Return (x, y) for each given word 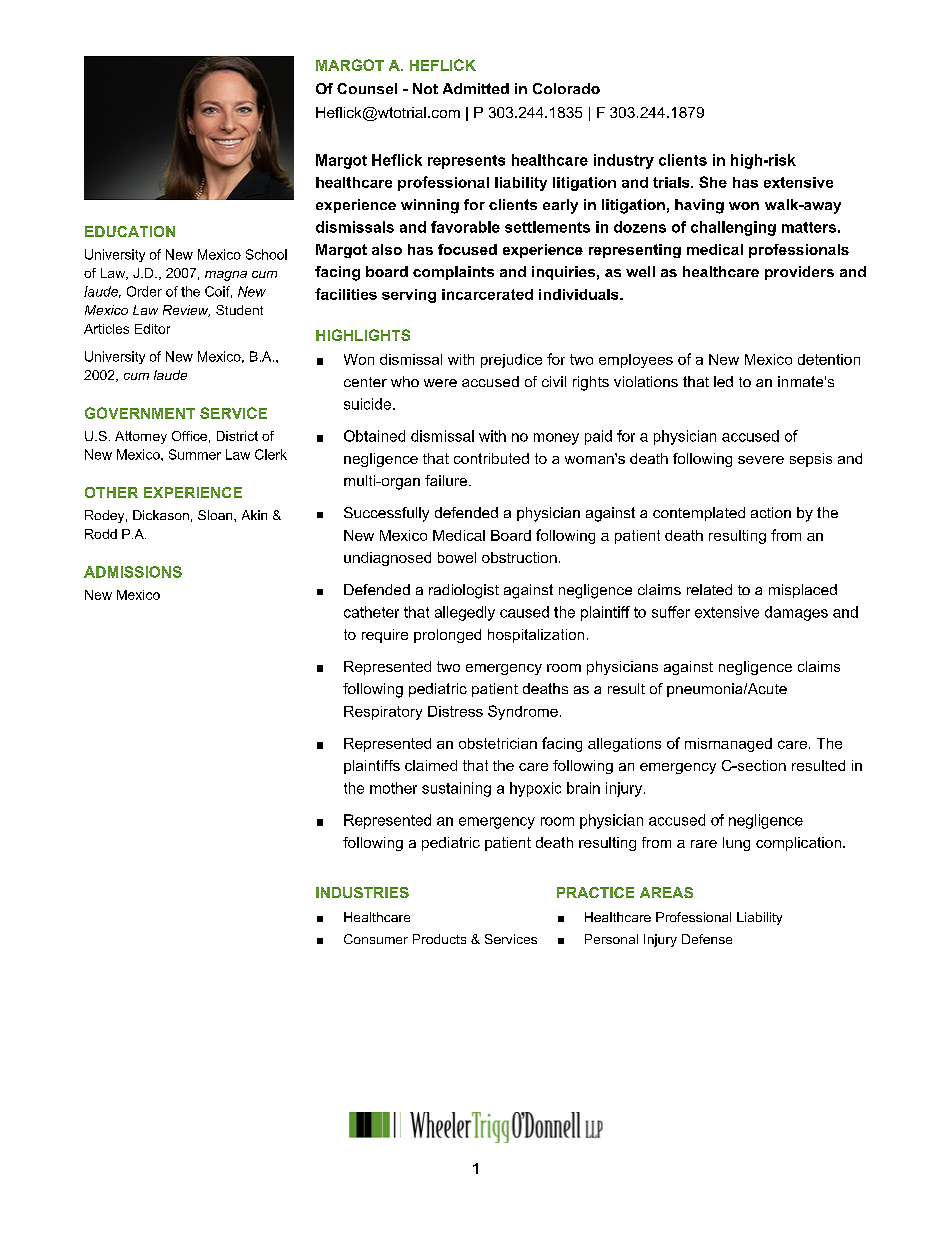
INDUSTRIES (362, 892)
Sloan (216, 515)
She (713, 182)
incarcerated (487, 294)
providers (799, 273)
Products (439, 939)
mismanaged (728, 745)
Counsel (367, 88)
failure (446, 480)
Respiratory (383, 713)
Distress (455, 711)
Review (186, 311)
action (771, 512)
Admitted (476, 88)
